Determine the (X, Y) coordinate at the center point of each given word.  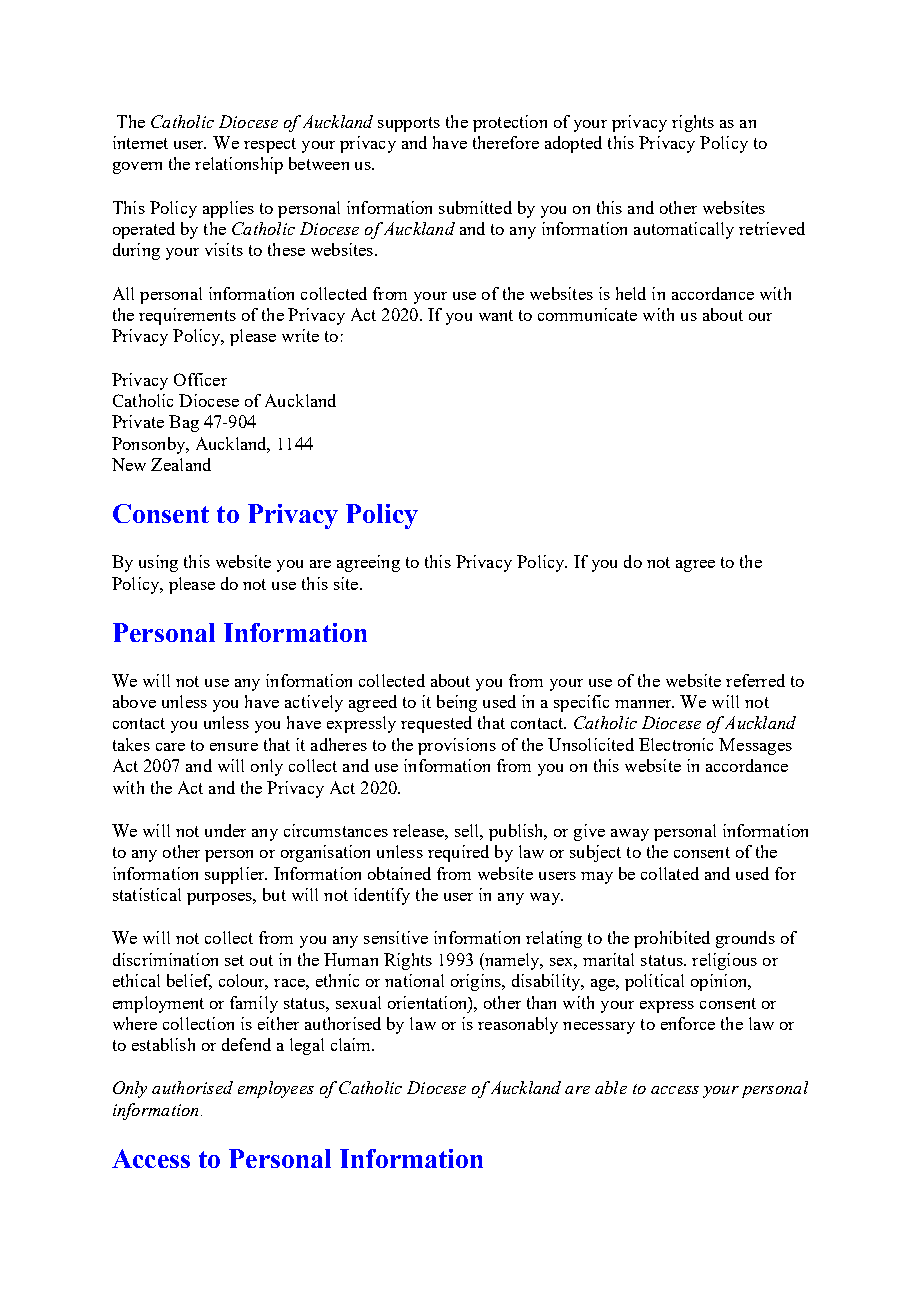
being (457, 703)
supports (409, 124)
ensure (234, 747)
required (458, 853)
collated (670, 873)
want (496, 315)
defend (246, 1044)
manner (644, 704)
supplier (236, 875)
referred (755, 680)
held (631, 293)
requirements (187, 316)
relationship (239, 165)
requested (436, 724)
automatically (684, 230)
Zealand (181, 464)
